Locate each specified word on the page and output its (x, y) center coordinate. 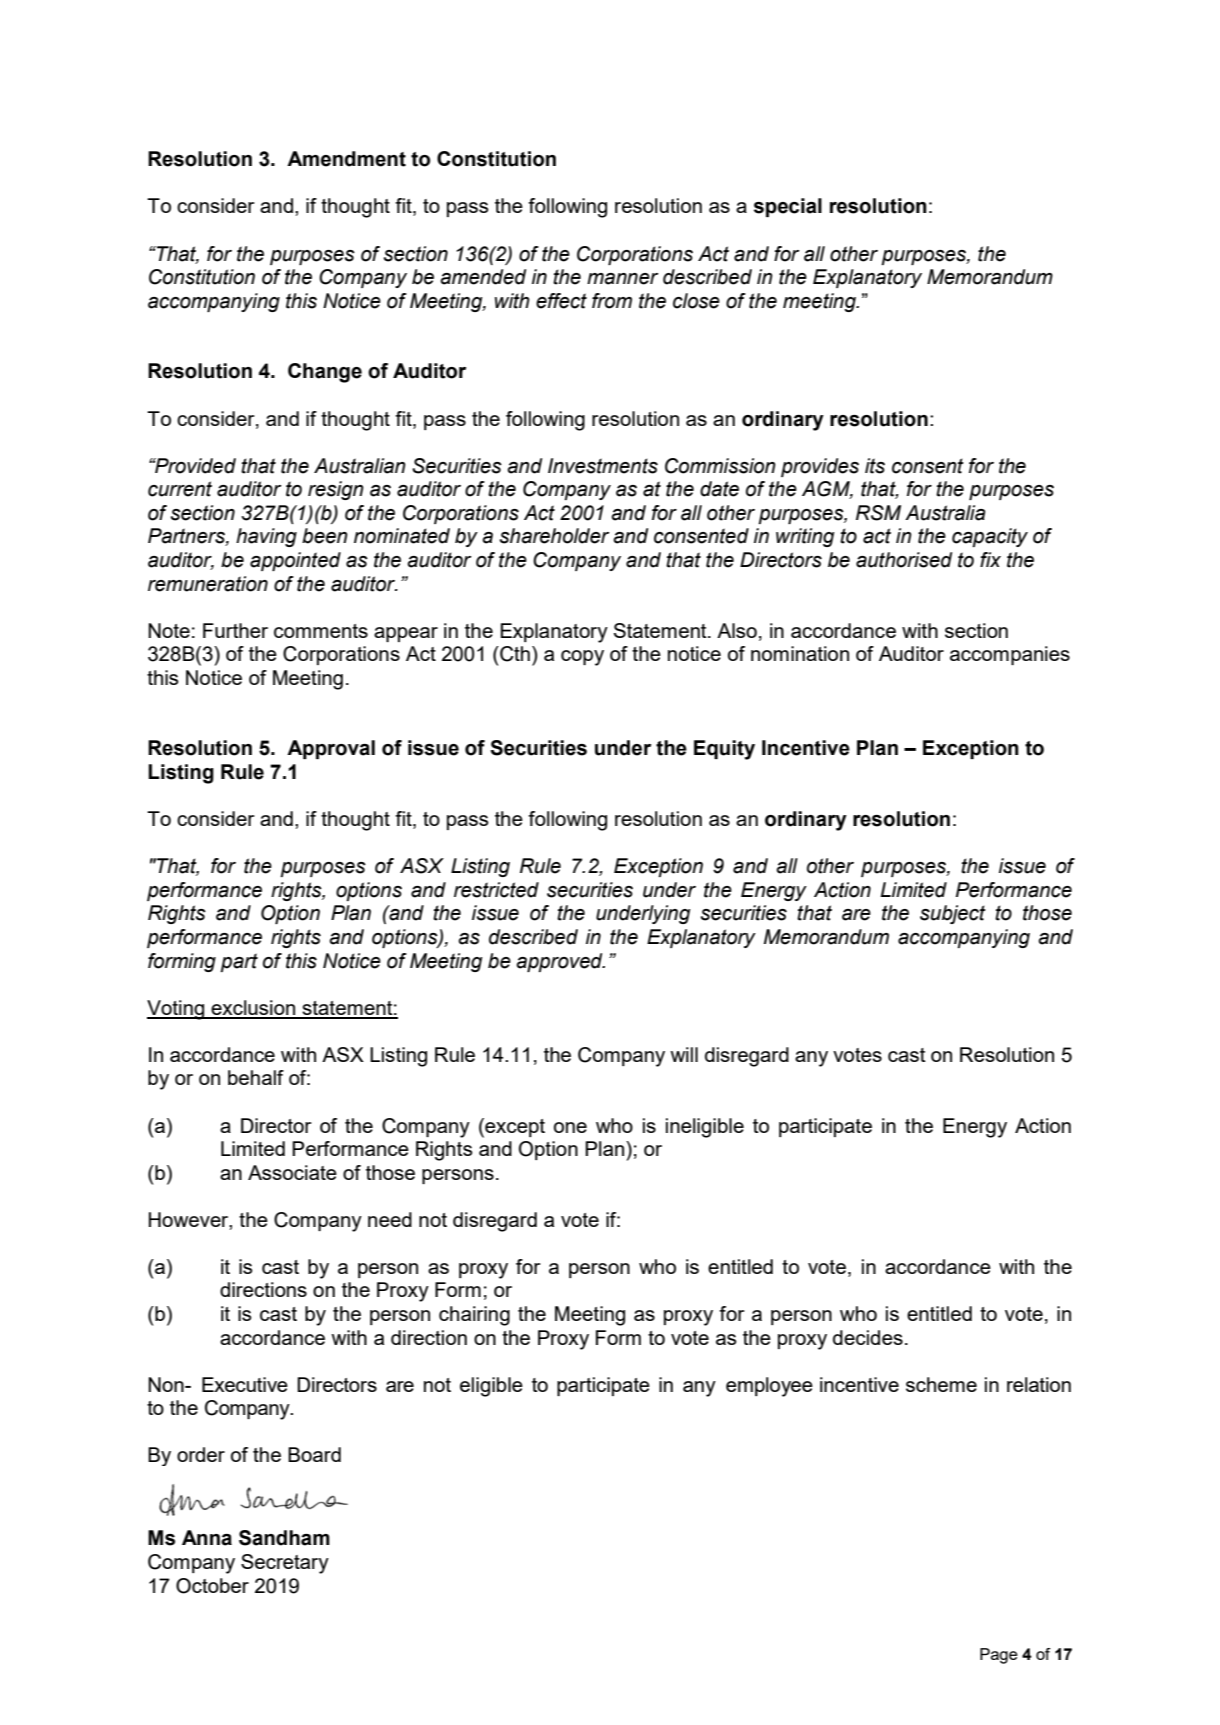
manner (622, 279)
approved (561, 962)
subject (953, 914)
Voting (176, 1010)
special (788, 207)
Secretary (285, 1564)
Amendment (346, 159)
